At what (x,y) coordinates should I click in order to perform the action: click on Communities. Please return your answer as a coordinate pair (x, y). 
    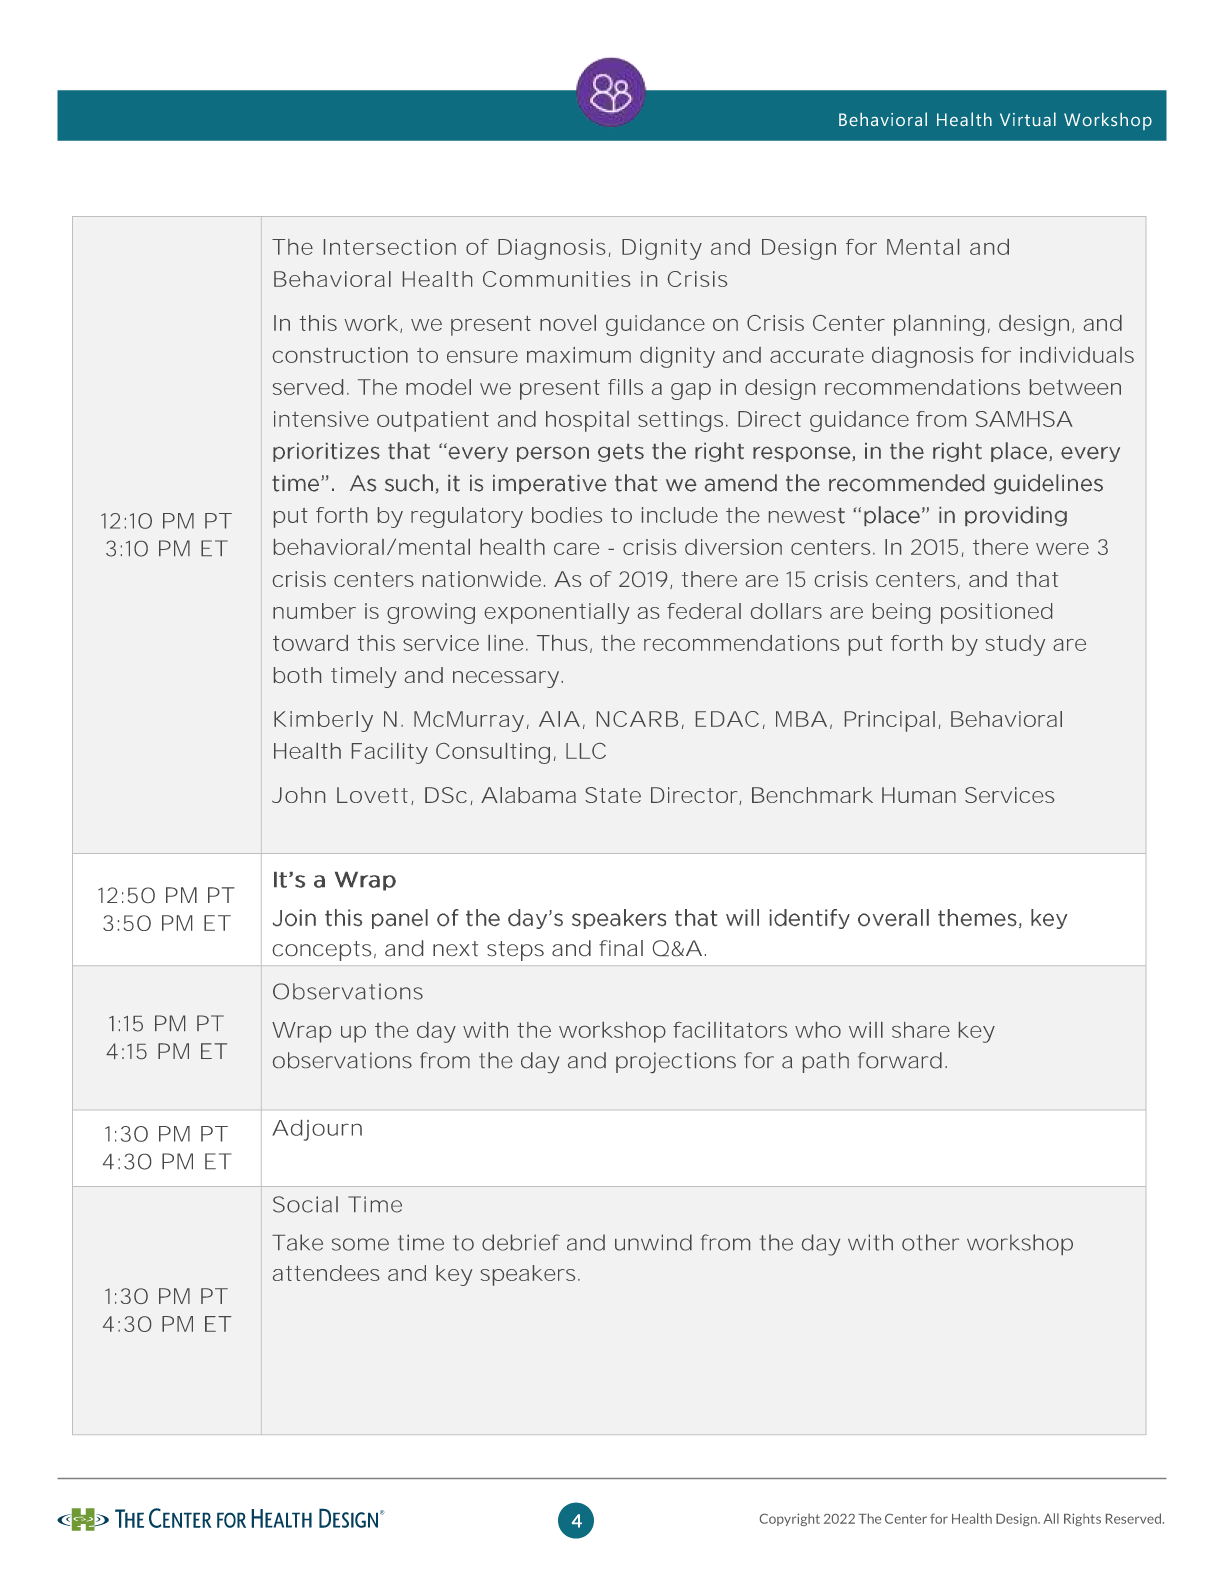
    Looking at the image, I should click on (556, 279).
